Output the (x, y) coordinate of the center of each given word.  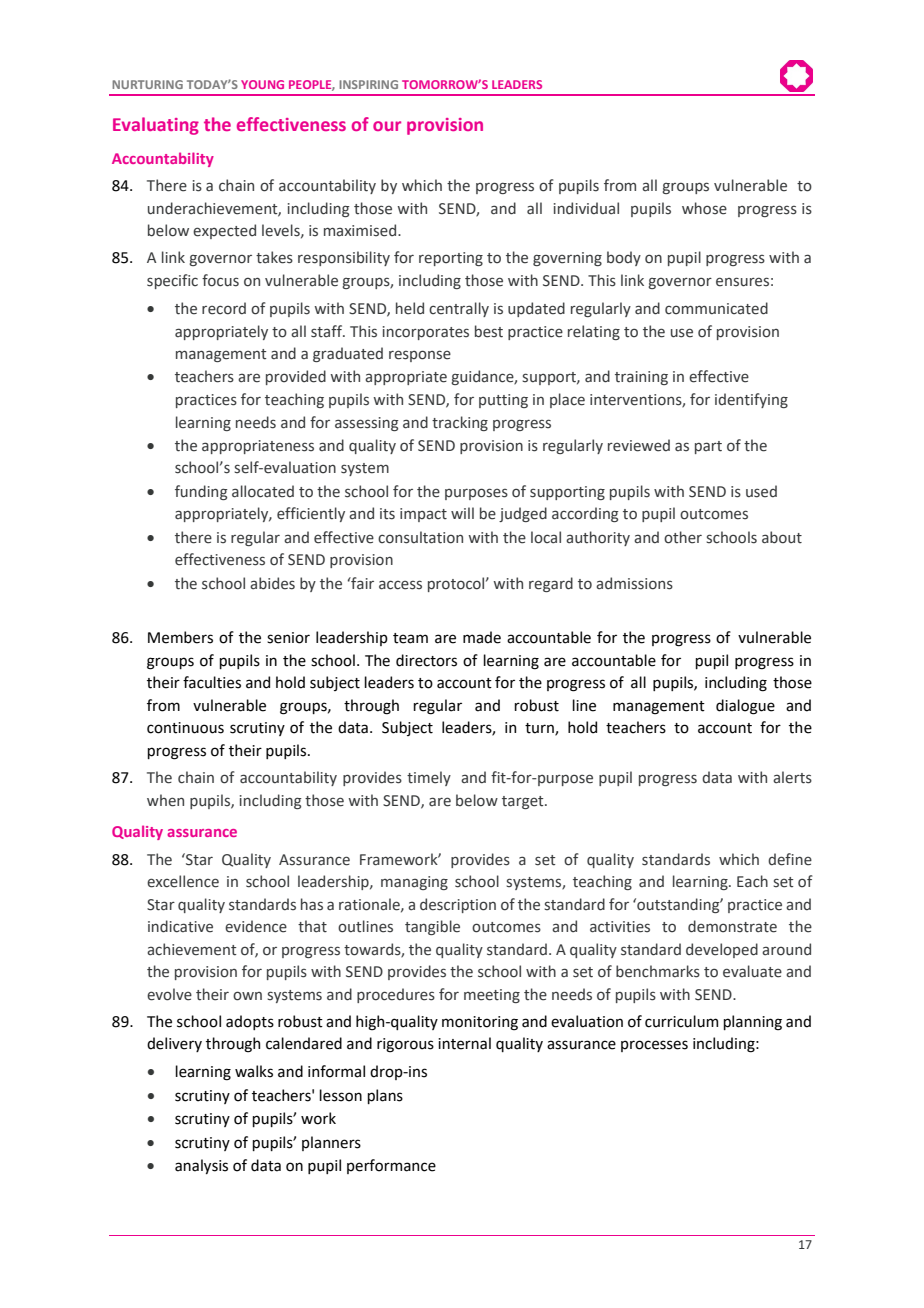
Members (180, 637)
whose (704, 208)
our (387, 126)
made (482, 637)
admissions (634, 583)
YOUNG (262, 84)
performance (391, 1166)
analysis (201, 1166)
